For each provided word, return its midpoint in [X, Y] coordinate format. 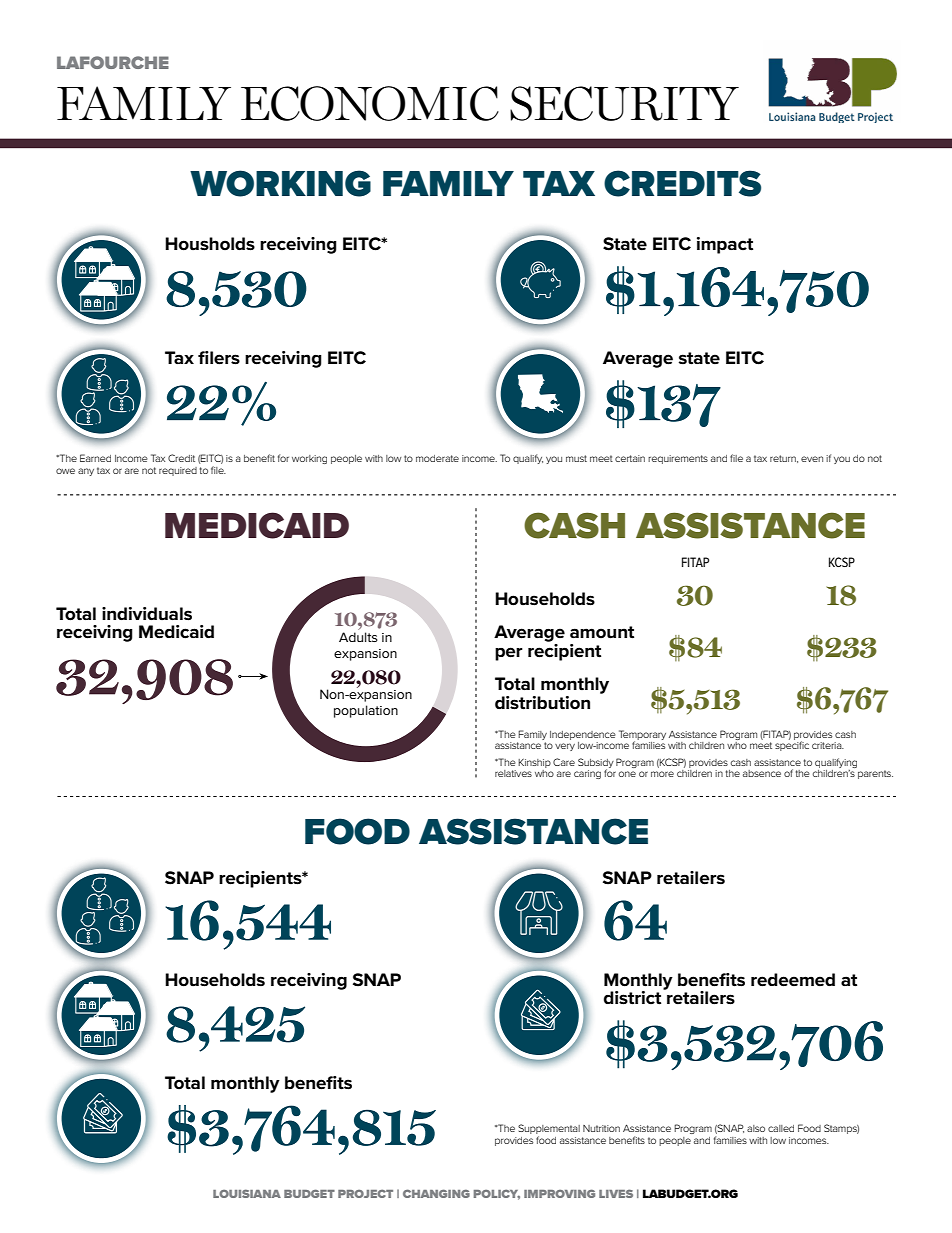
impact [725, 245]
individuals [147, 614]
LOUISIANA [247, 1193]
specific [792, 746]
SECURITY [624, 103]
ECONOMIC [370, 103]
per [509, 654]
